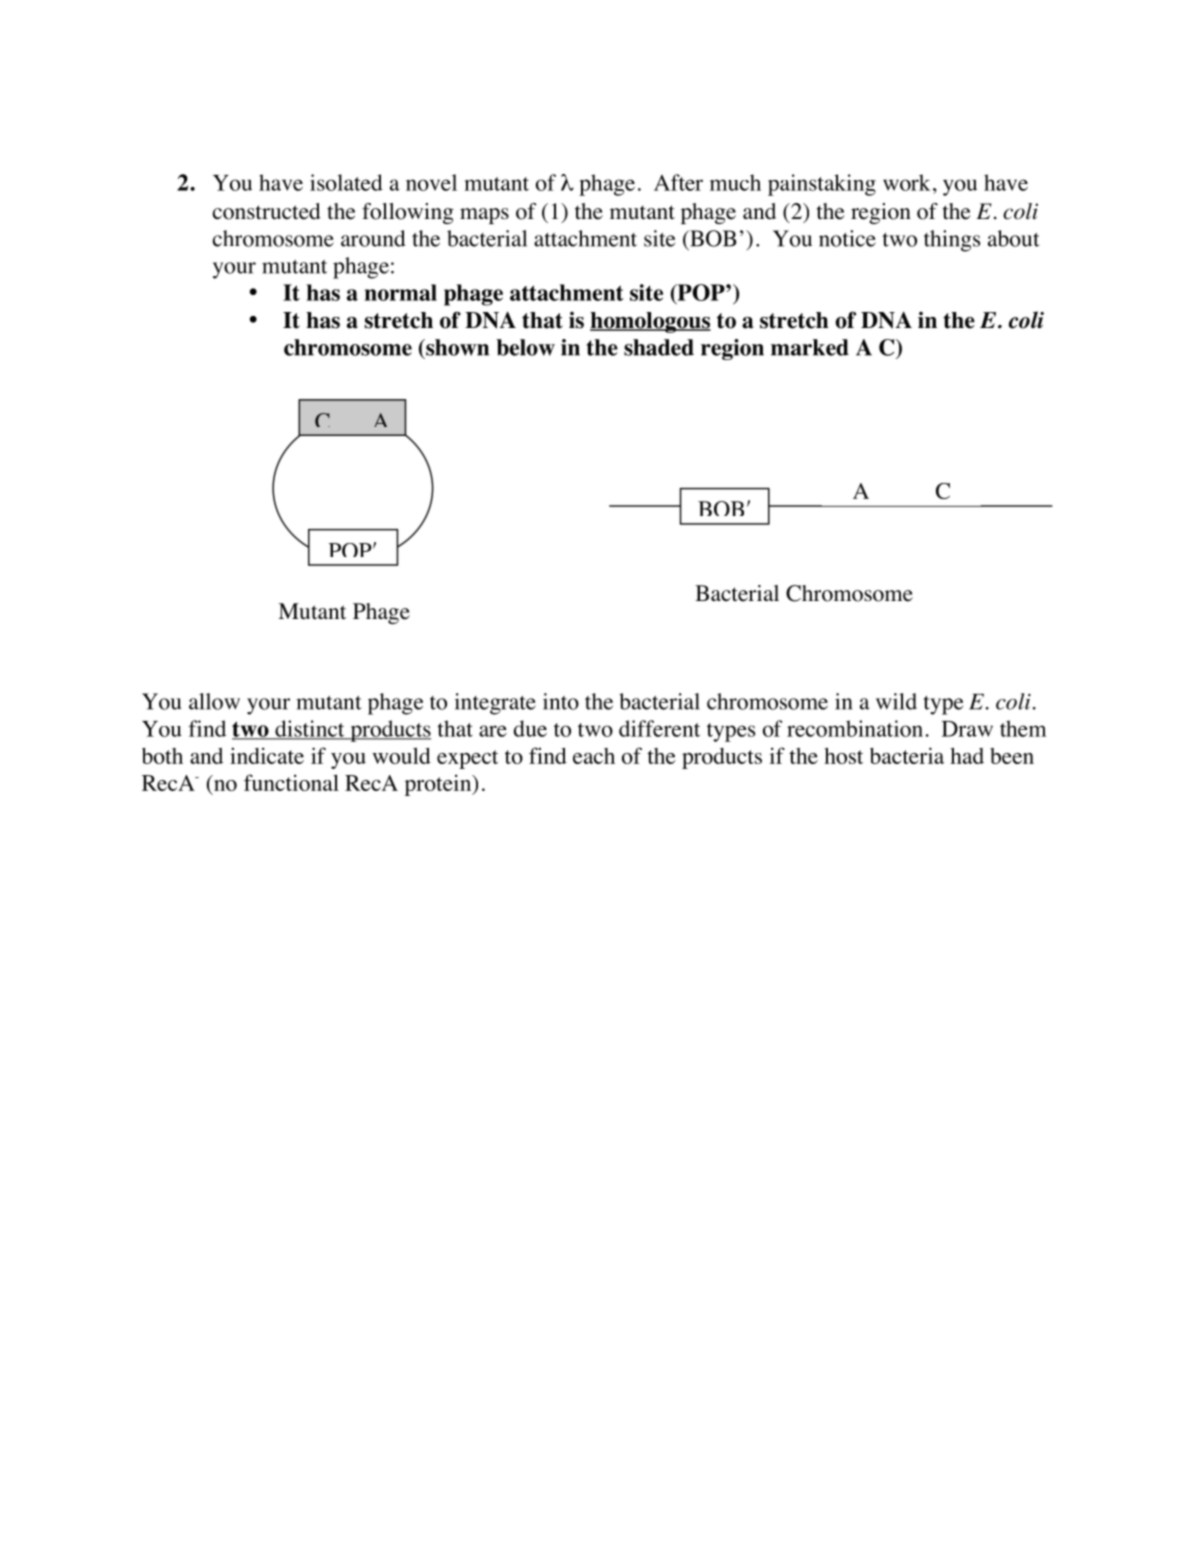 Image resolution: width=1203 pixels, height=1557 pixels. I want to click on into, so click(561, 701).
